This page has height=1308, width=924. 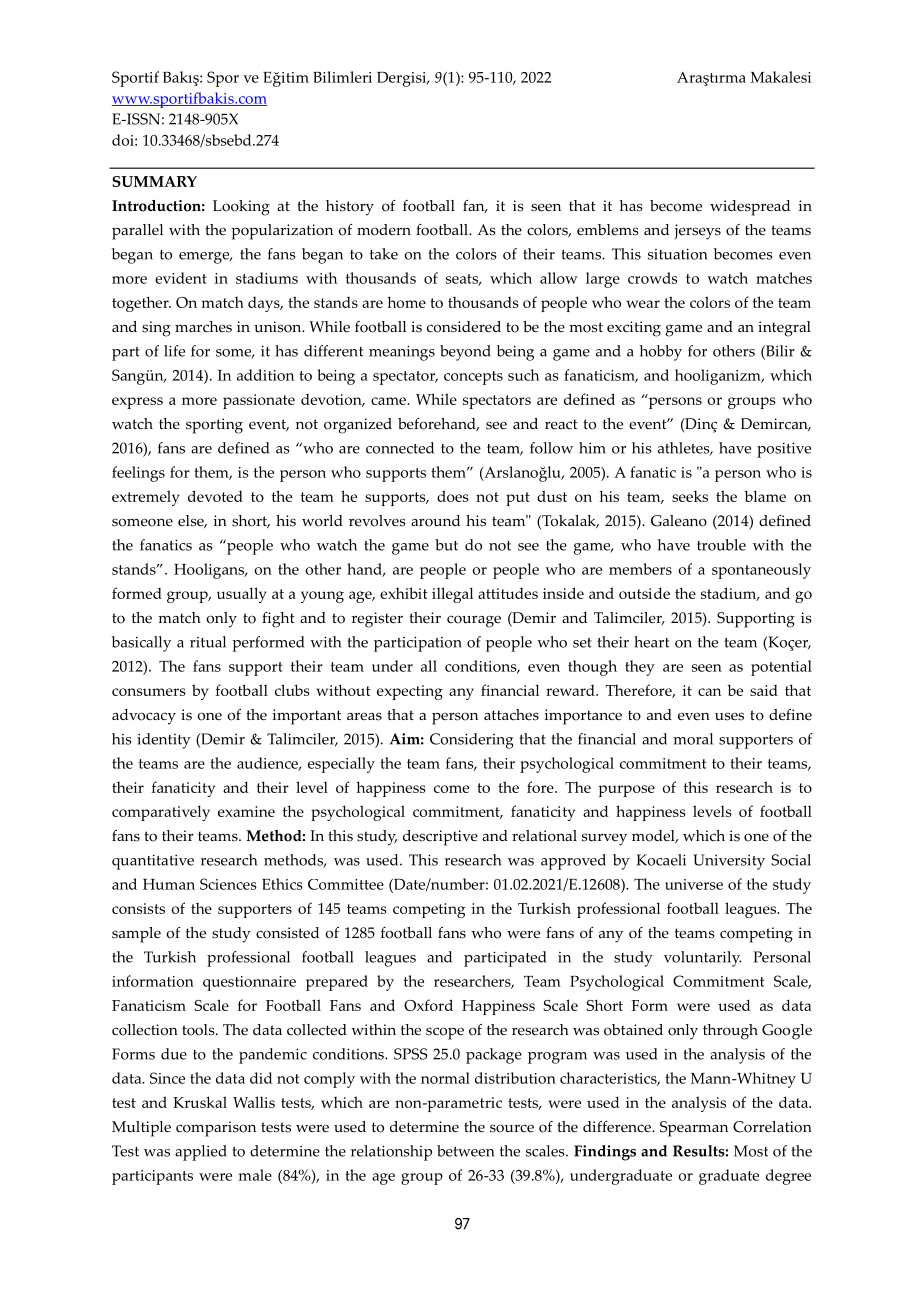 What do you see at coordinates (201, 1153) in the page?
I see `applied` at bounding box center [201, 1153].
